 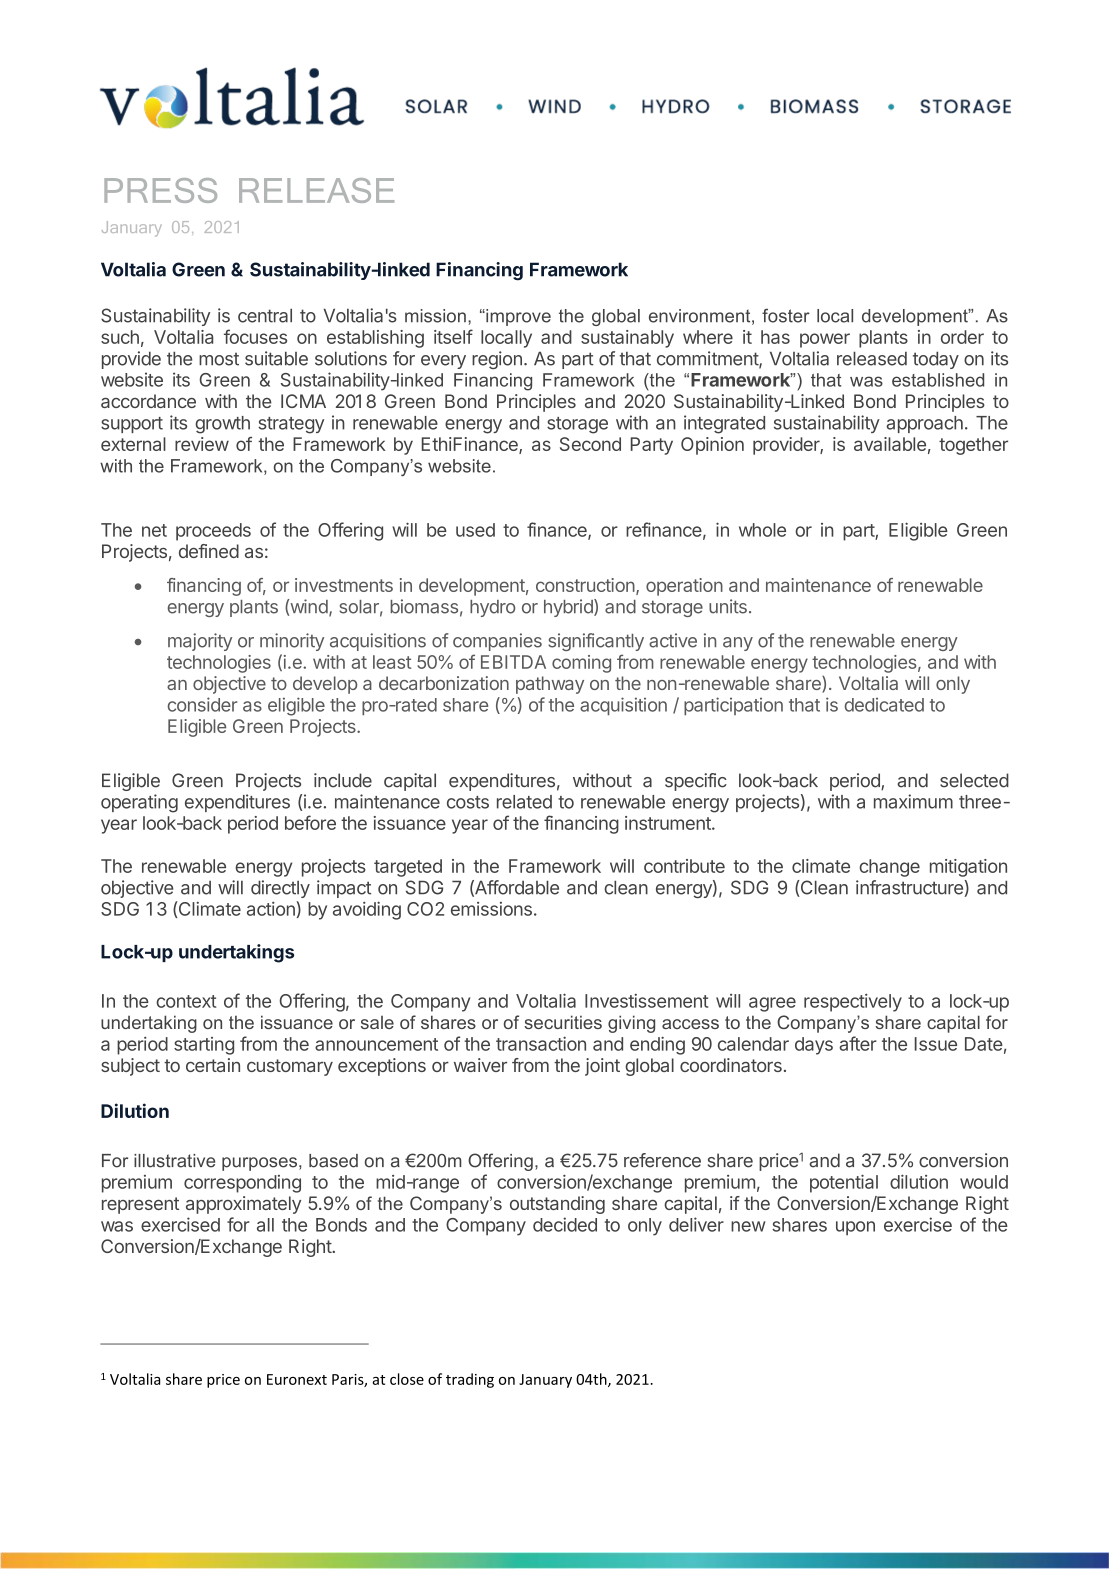 What do you see at coordinates (602, 1067) in the image?
I see `joint` at bounding box center [602, 1067].
